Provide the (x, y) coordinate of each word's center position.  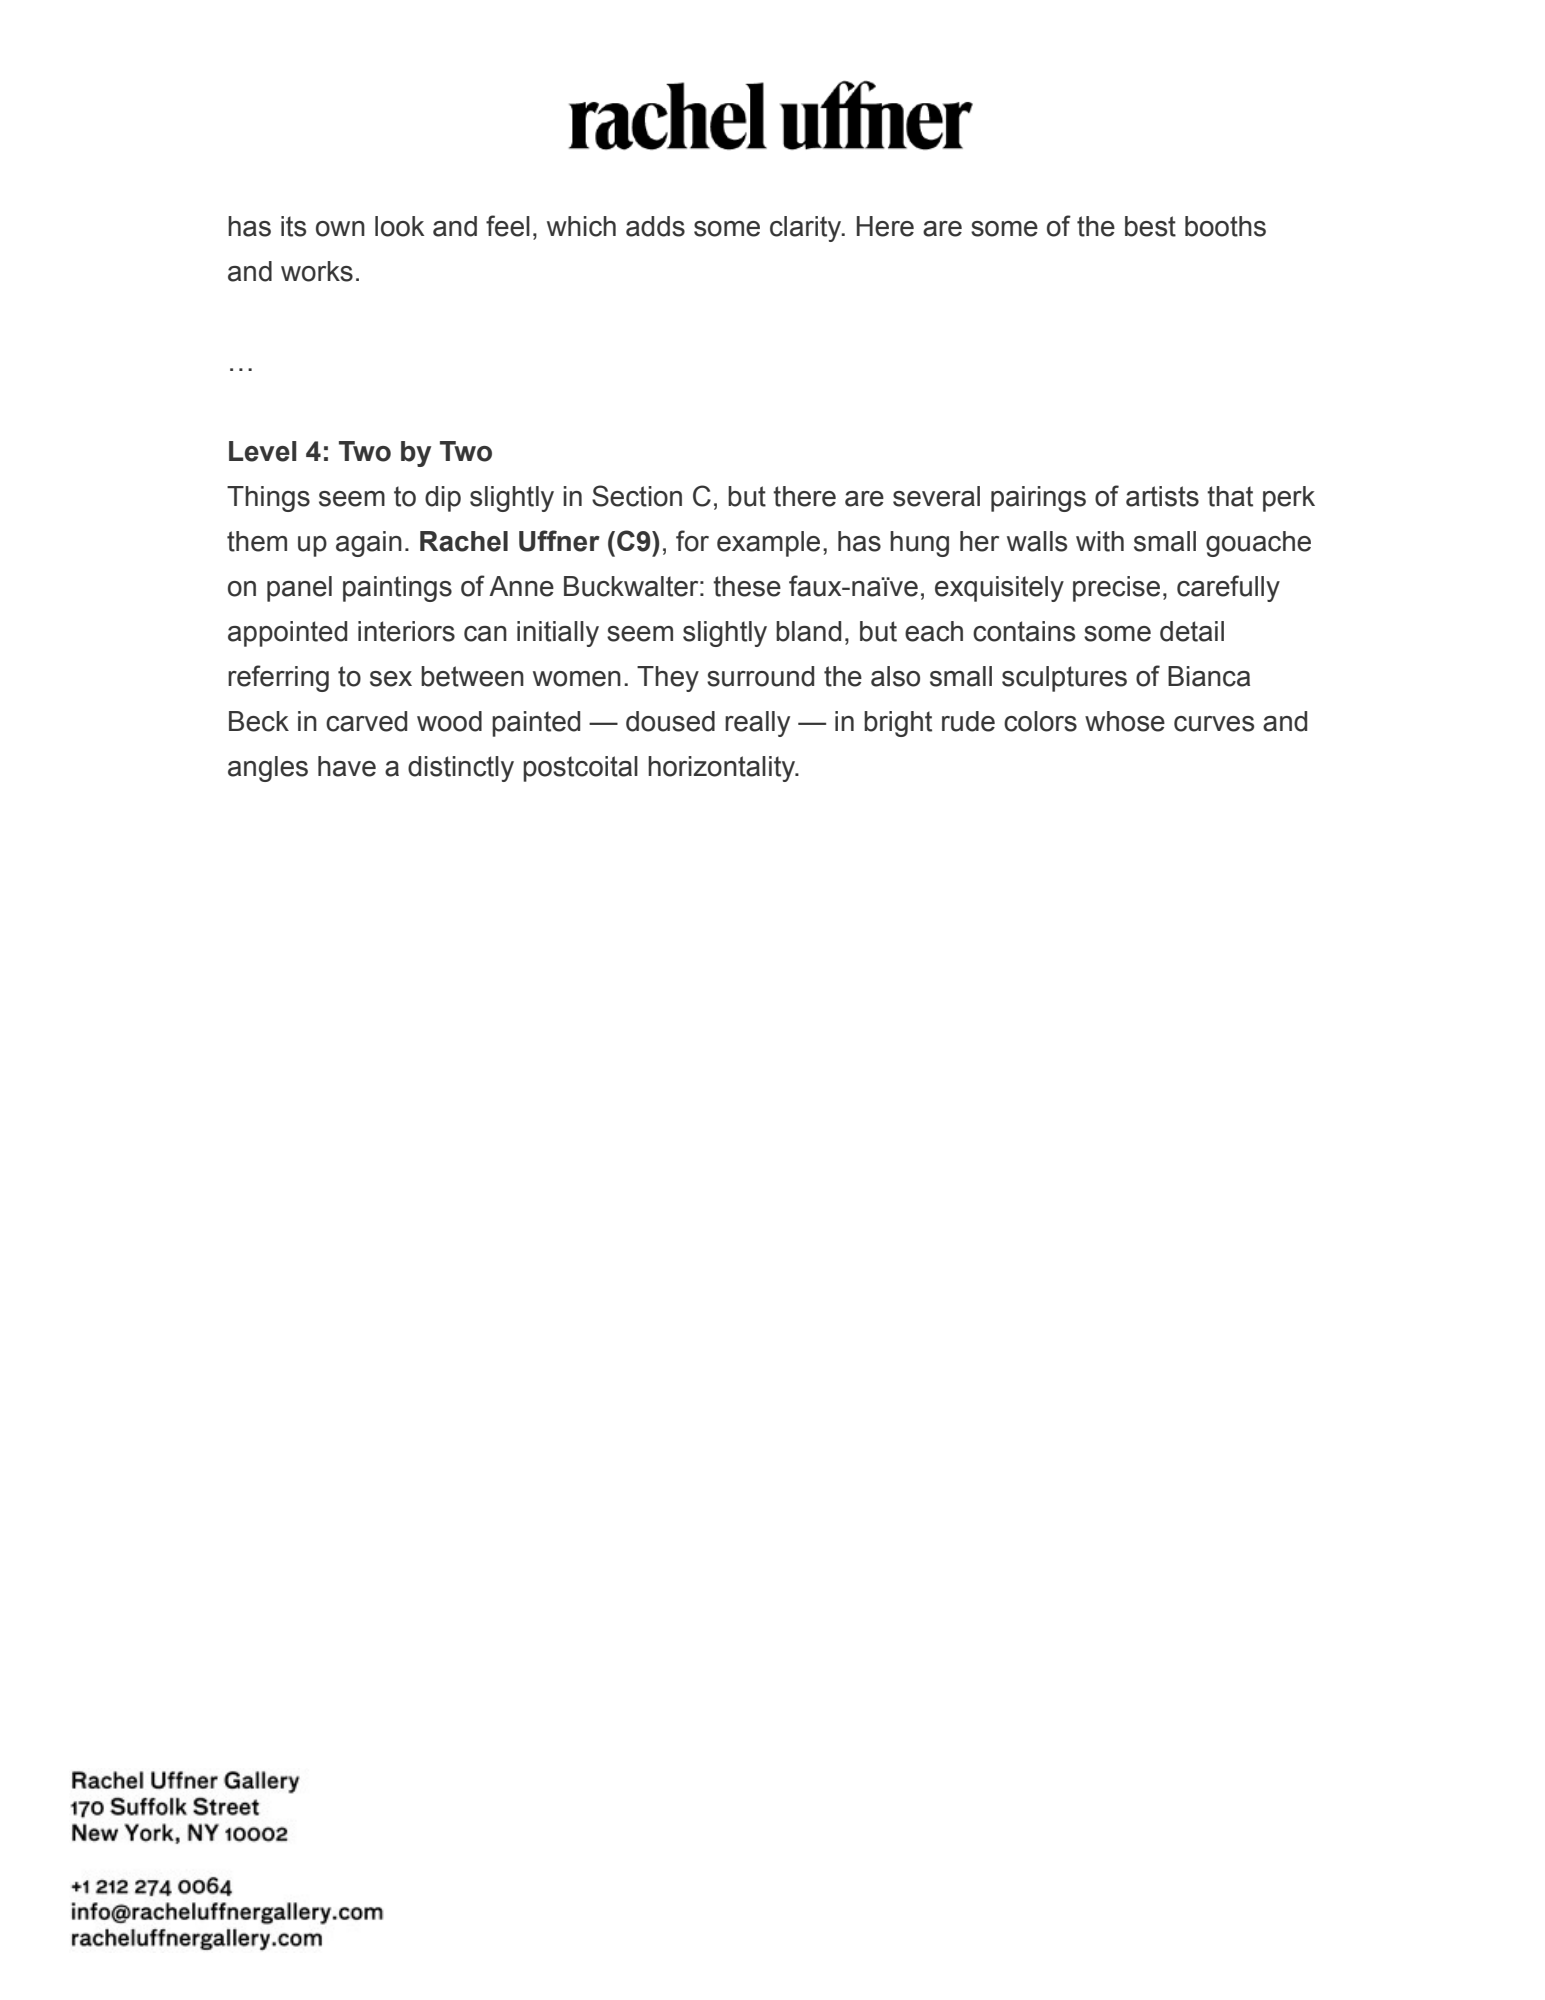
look (400, 226)
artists (1162, 496)
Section (637, 496)
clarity (807, 229)
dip (443, 499)
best (1150, 226)
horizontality (722, 769)
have (347, 766)
